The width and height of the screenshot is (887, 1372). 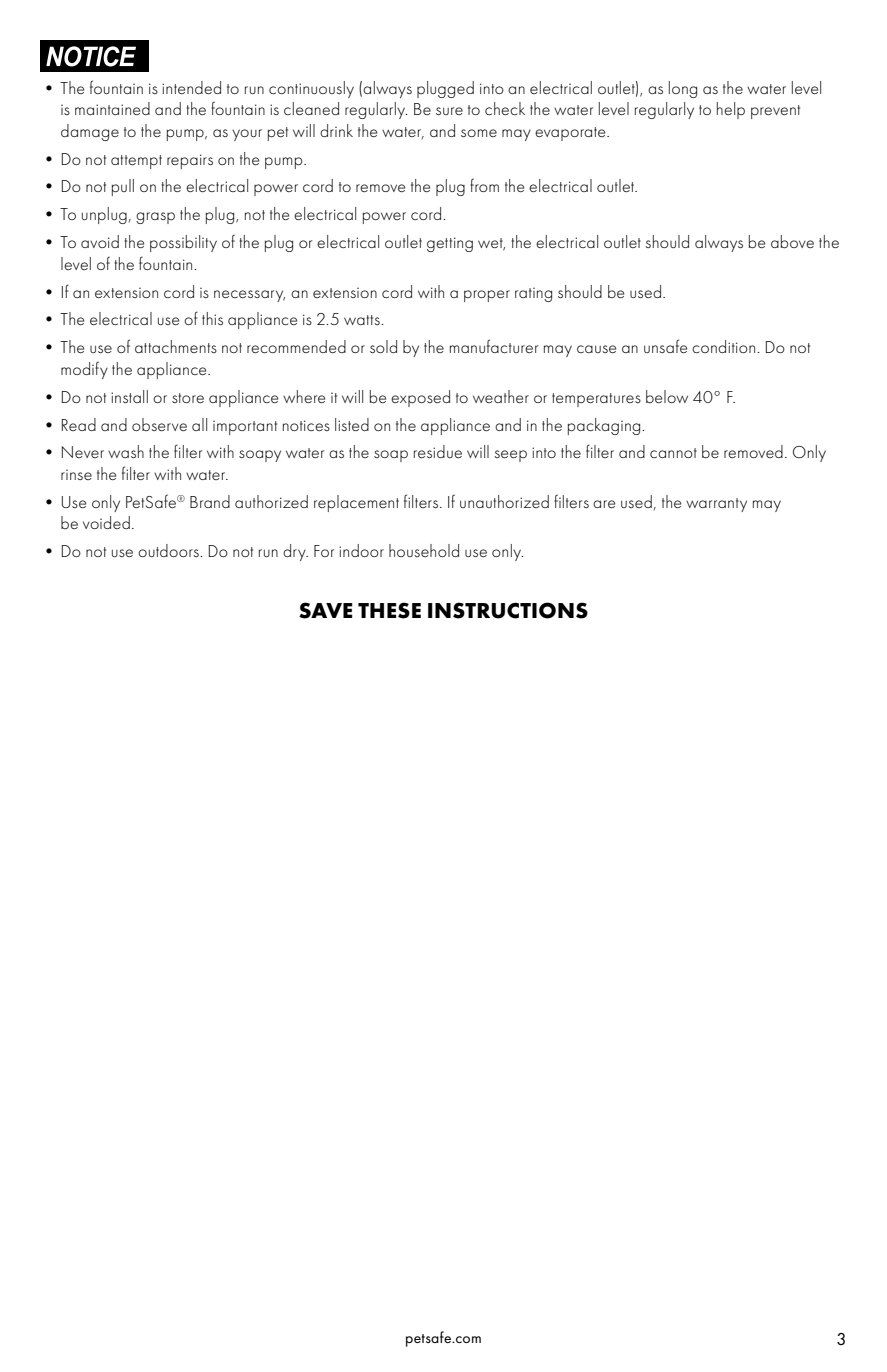 I want to click on store, so click(x=188, y=398).
